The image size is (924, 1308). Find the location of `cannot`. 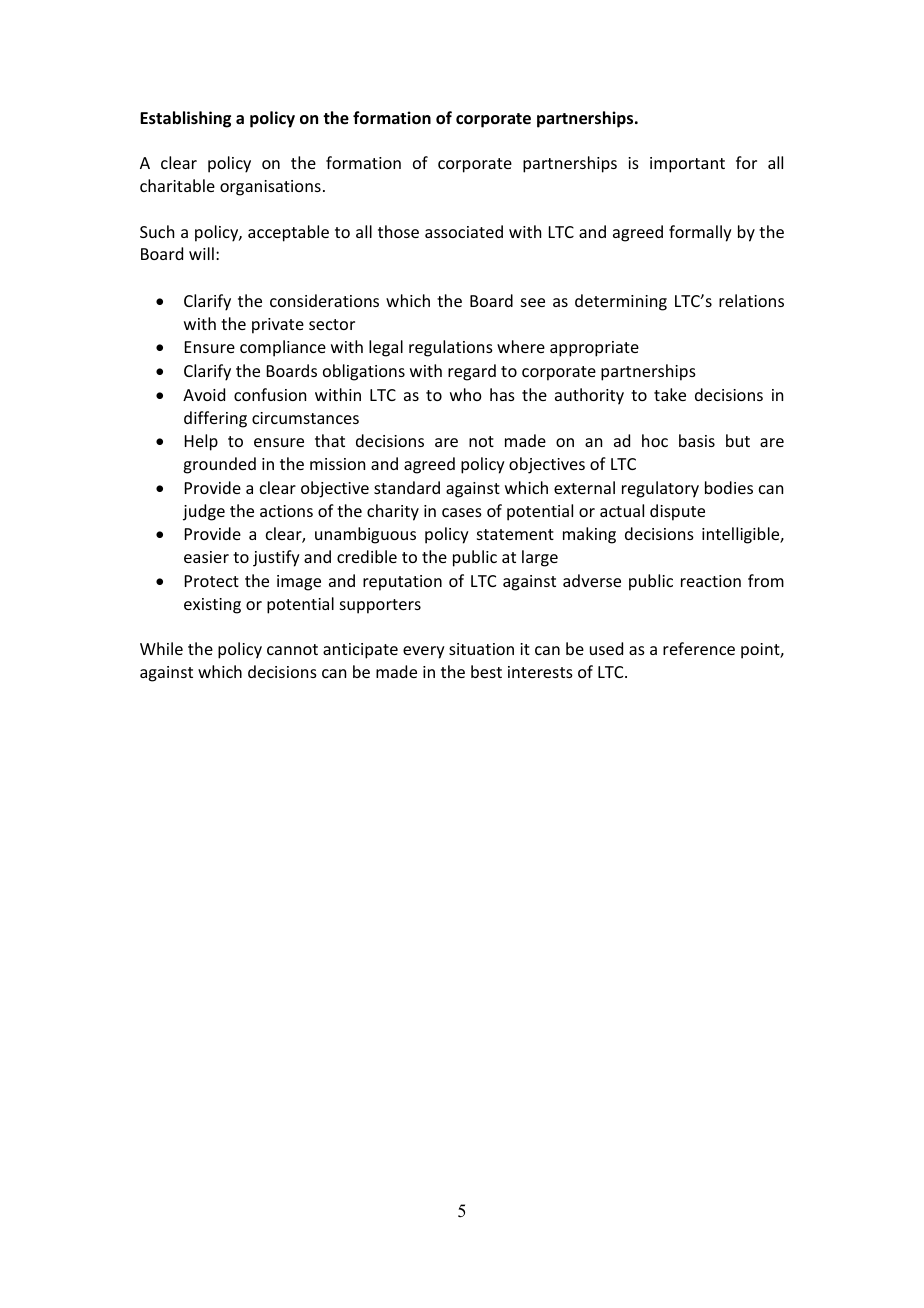

cannot is located at coordinates (292, 649).
